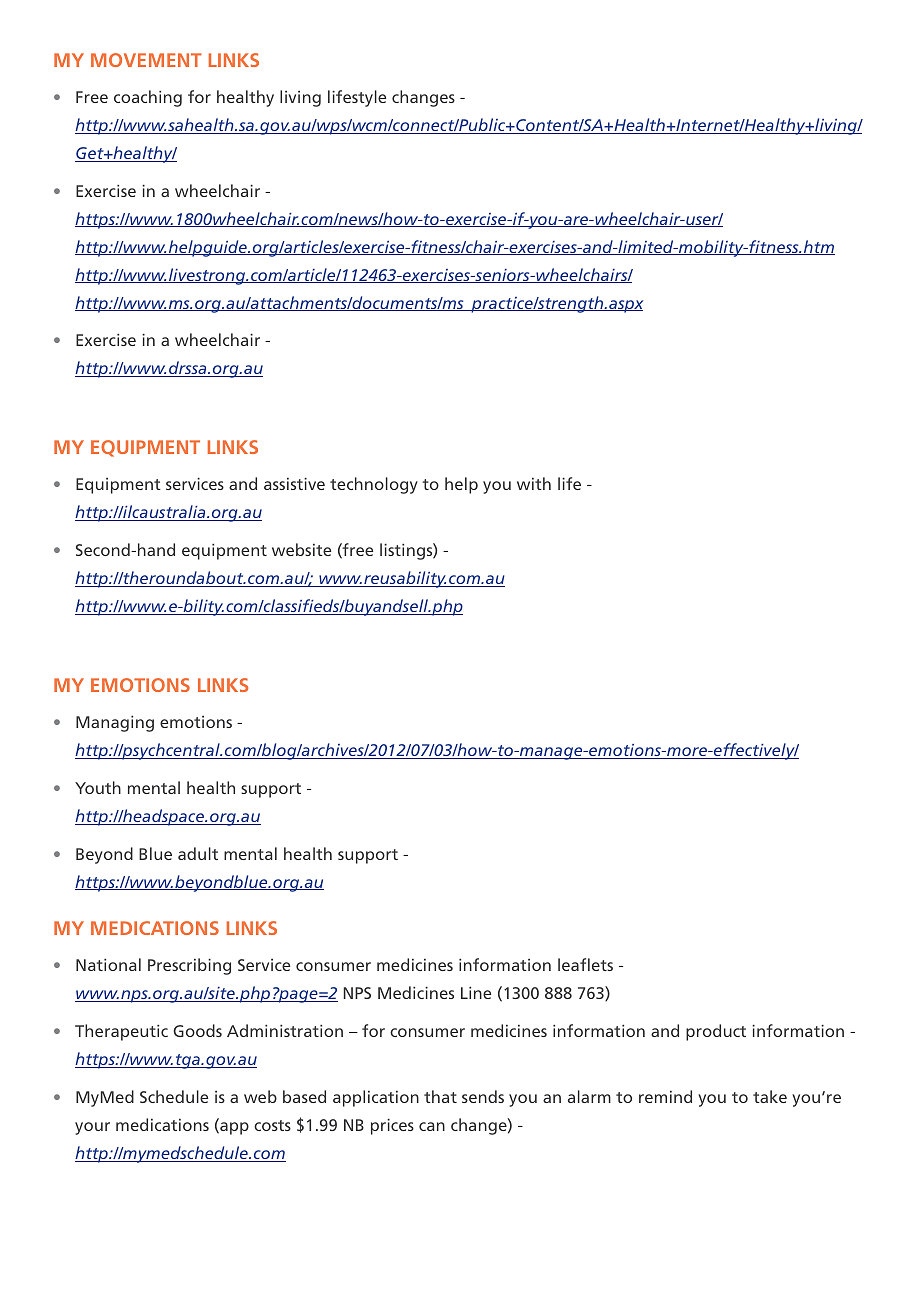 This image has height=1308, width=924. What do you see at coordinates (146, 60) in the image?
I see `MOVEMENT` at bounding box center [146, 60].
